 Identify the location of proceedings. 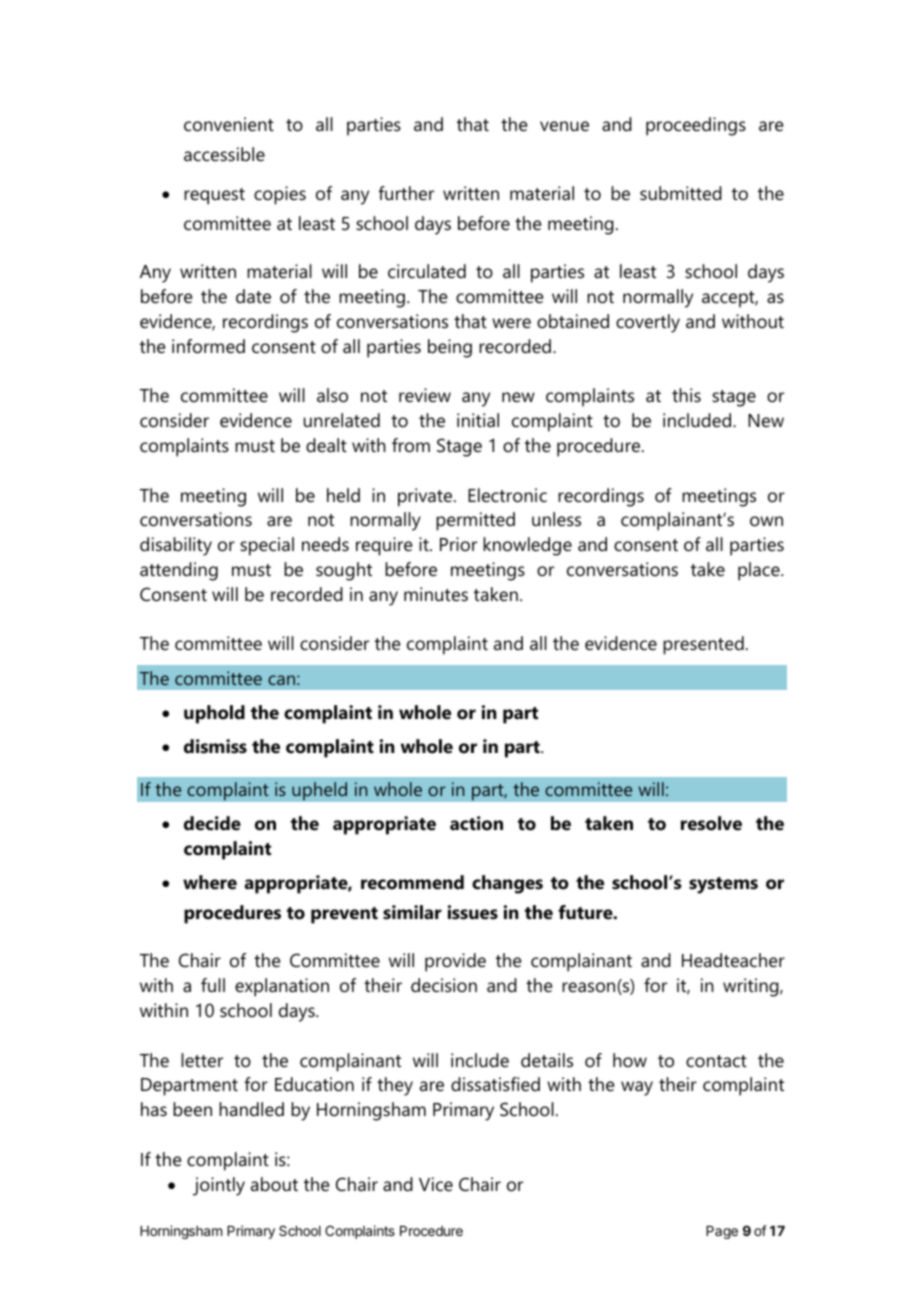
(696, 126).
